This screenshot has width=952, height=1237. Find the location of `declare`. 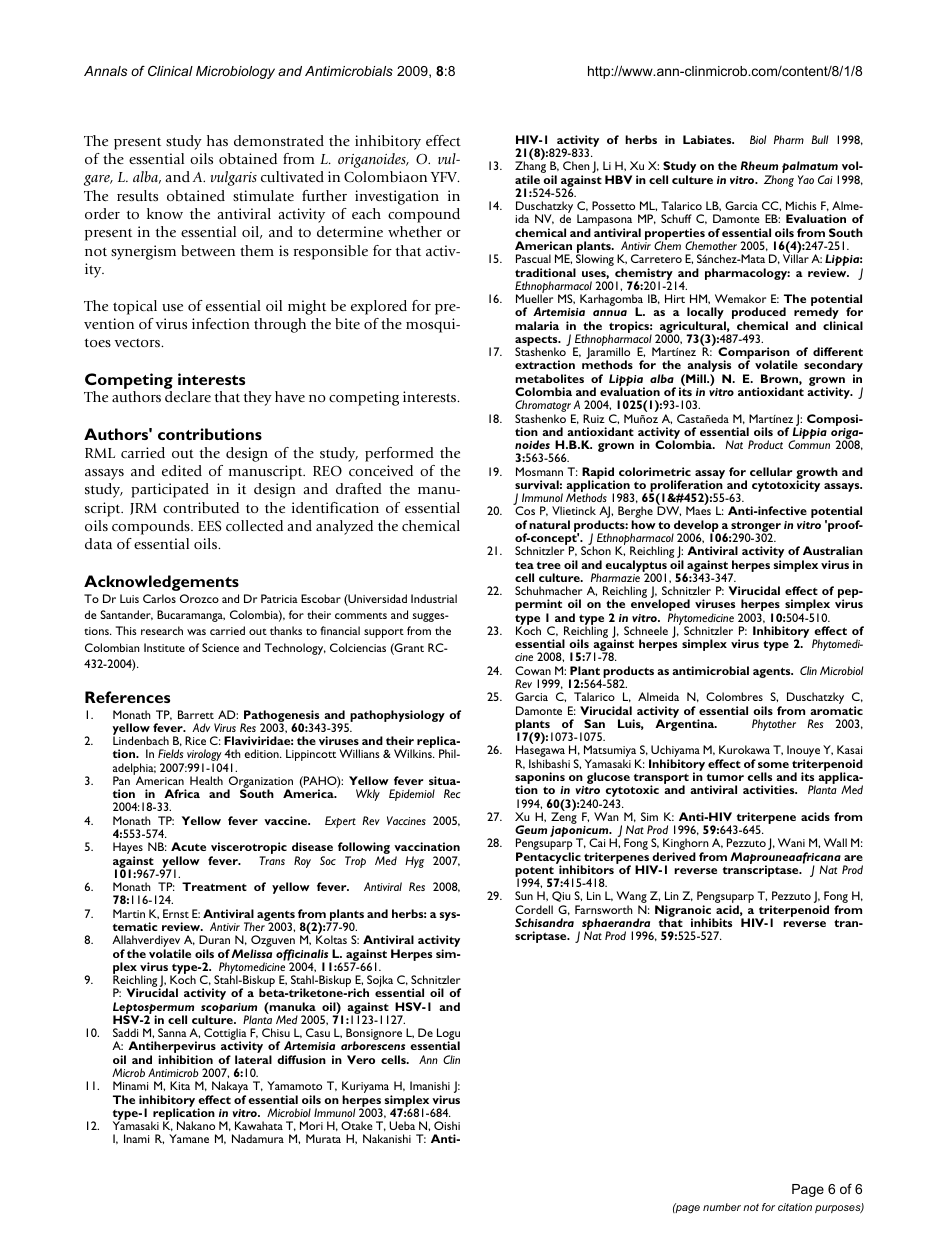

declare is located at coordinates (188, 396).
